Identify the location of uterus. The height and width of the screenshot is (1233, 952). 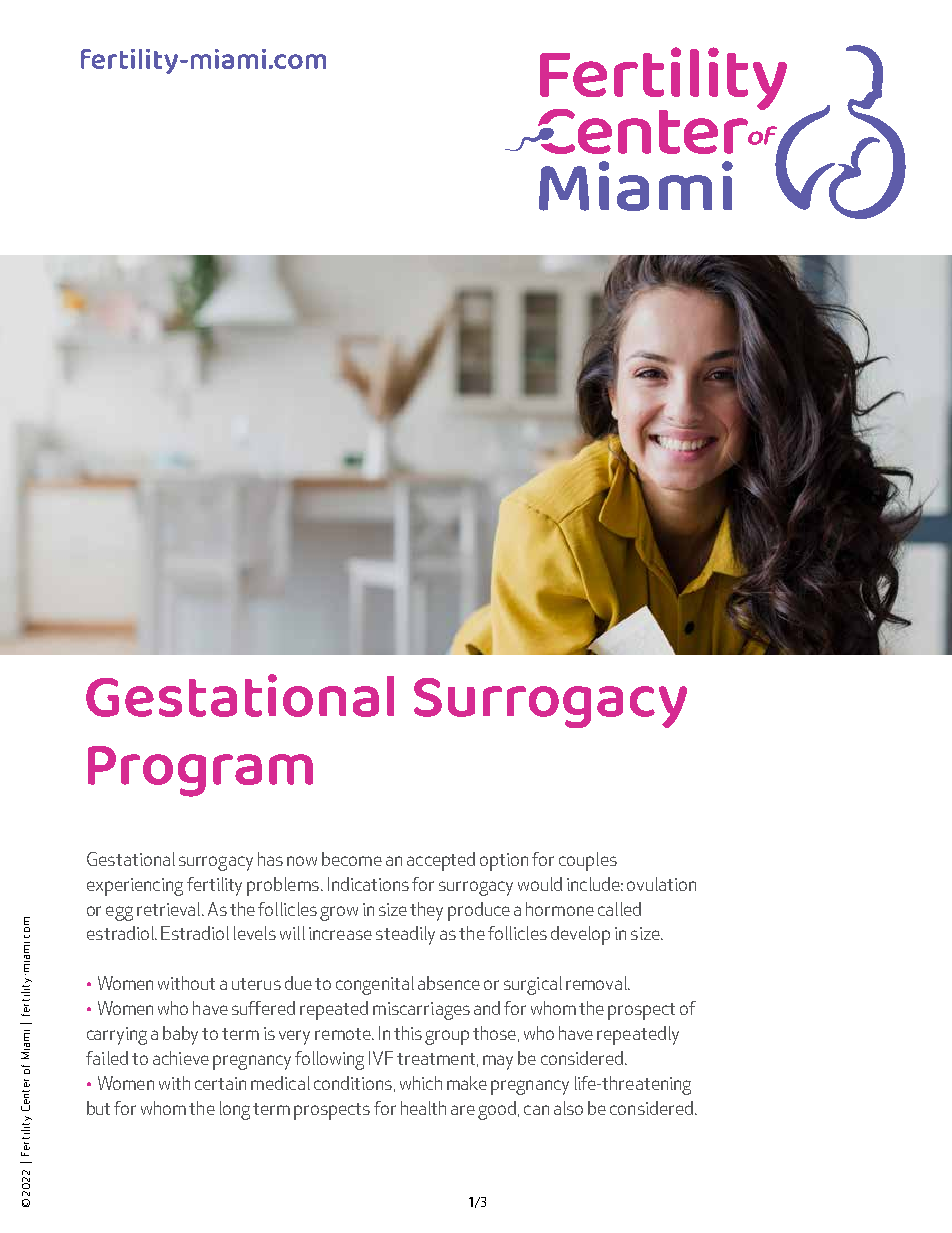
(256, 984).
